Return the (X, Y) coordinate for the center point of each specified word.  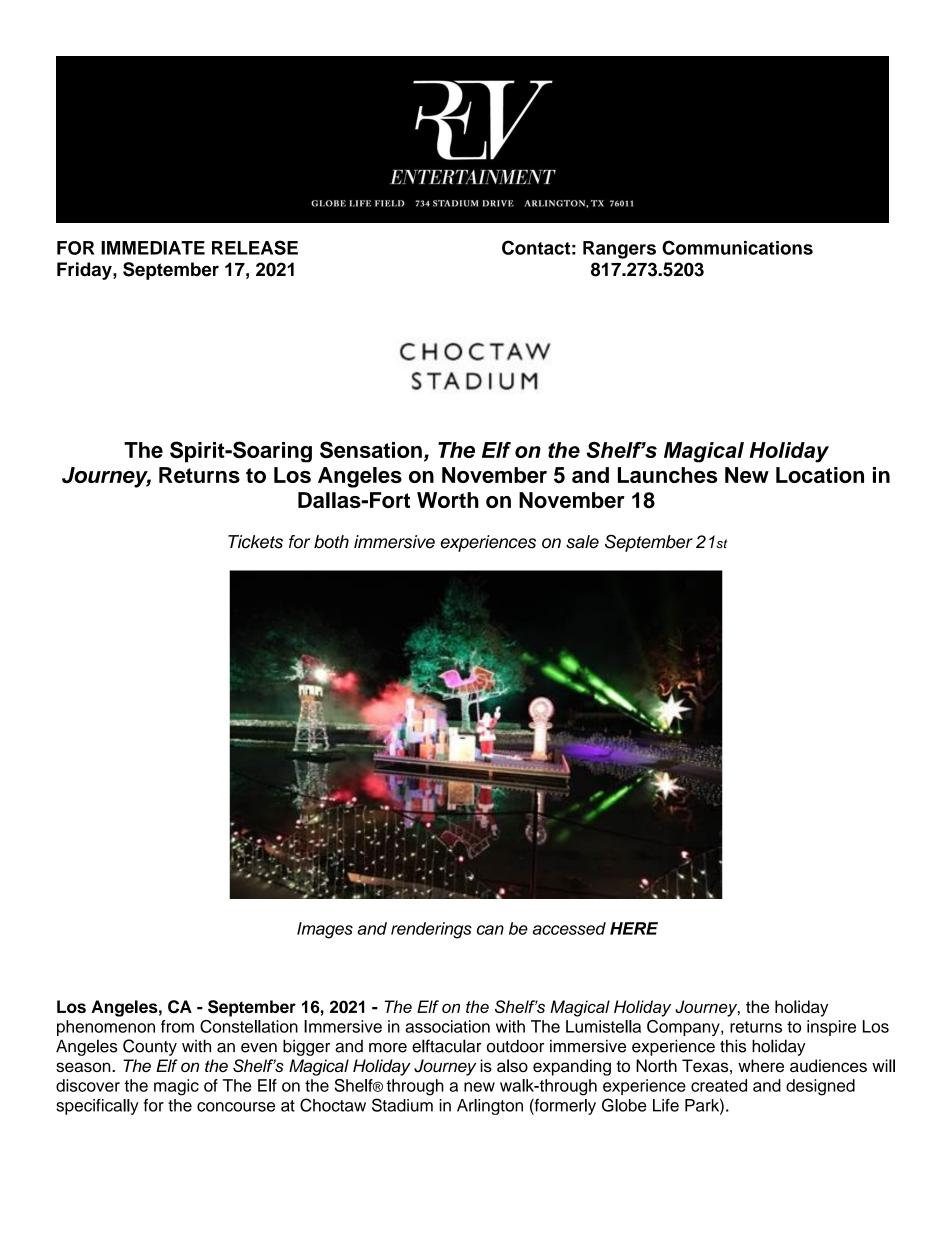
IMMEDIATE (153, 248)
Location (820, 475)
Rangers (619, 250)
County (150, 1047)
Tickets (255, 542)
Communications (737, 247)
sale (582, 542)
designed (820, 1087)
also (512, 1065)
